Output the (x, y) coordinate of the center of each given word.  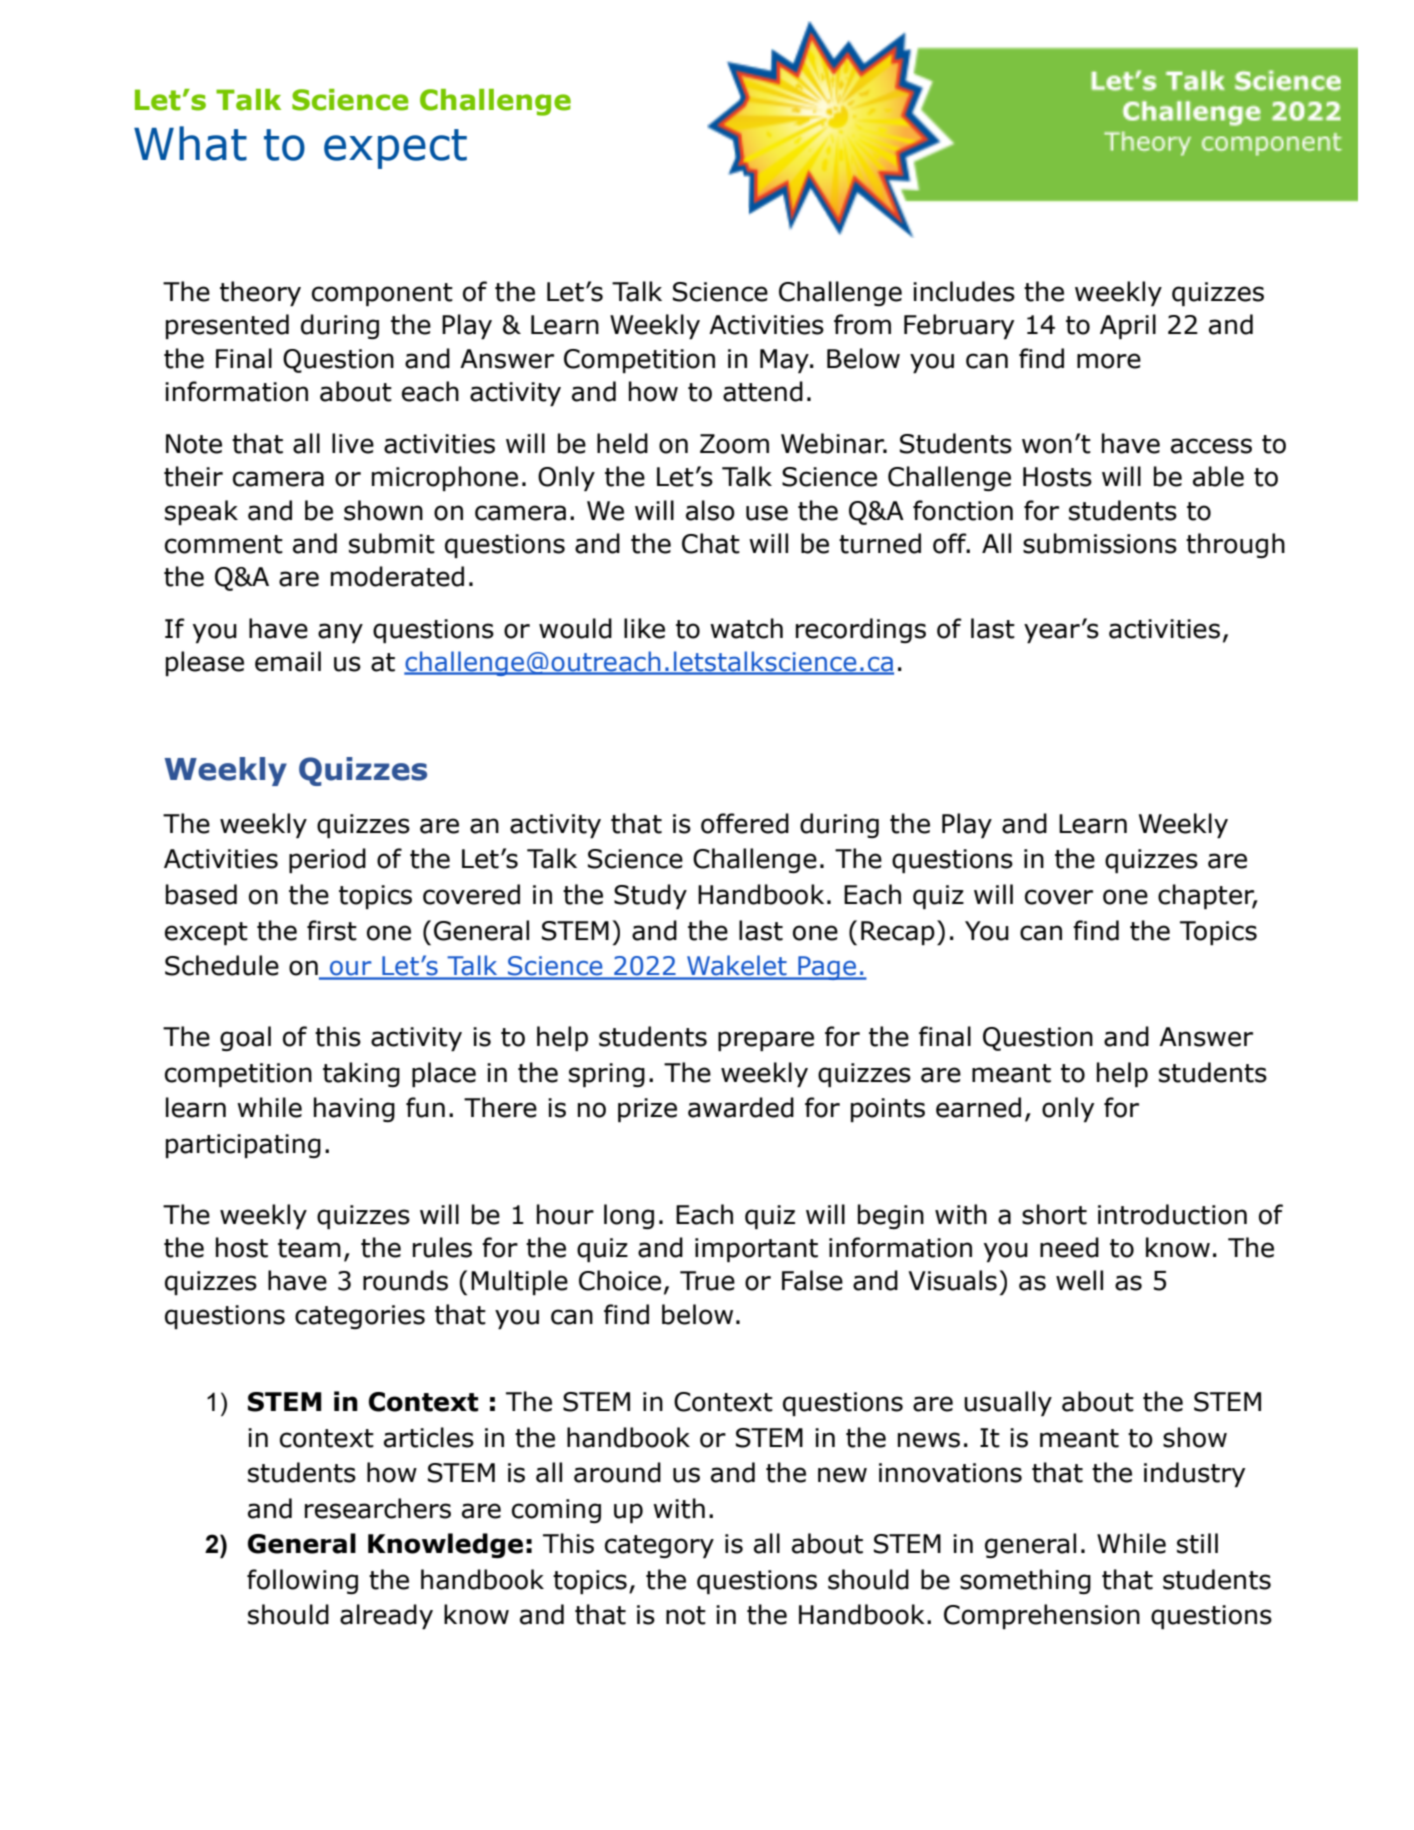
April (1128, 326)
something (1025, 1581)
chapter (1207, 896)
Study (650, 896)
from (862, 324)
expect (395, 149)
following (302, 1581)
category (659, 1546)
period (327, 860)
